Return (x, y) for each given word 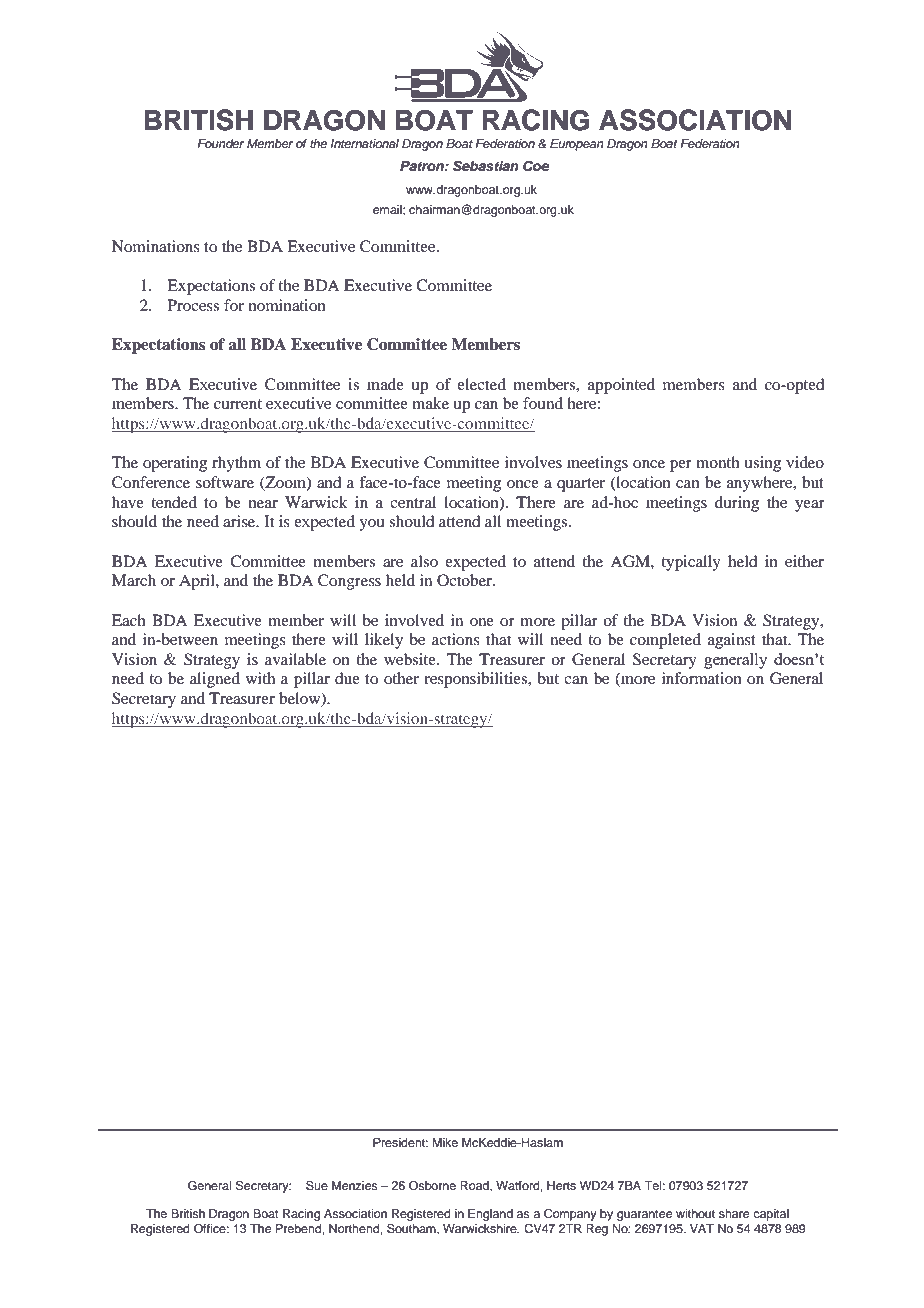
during (737, 504)
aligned (215, 680)
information (702, 678)
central (413, 502)
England (490, 1215)
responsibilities (477, 680)
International (364, 143)
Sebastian (486, 166)
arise (240, 521)
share (734, 1213)
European (577, 145)
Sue (317, 1186)
